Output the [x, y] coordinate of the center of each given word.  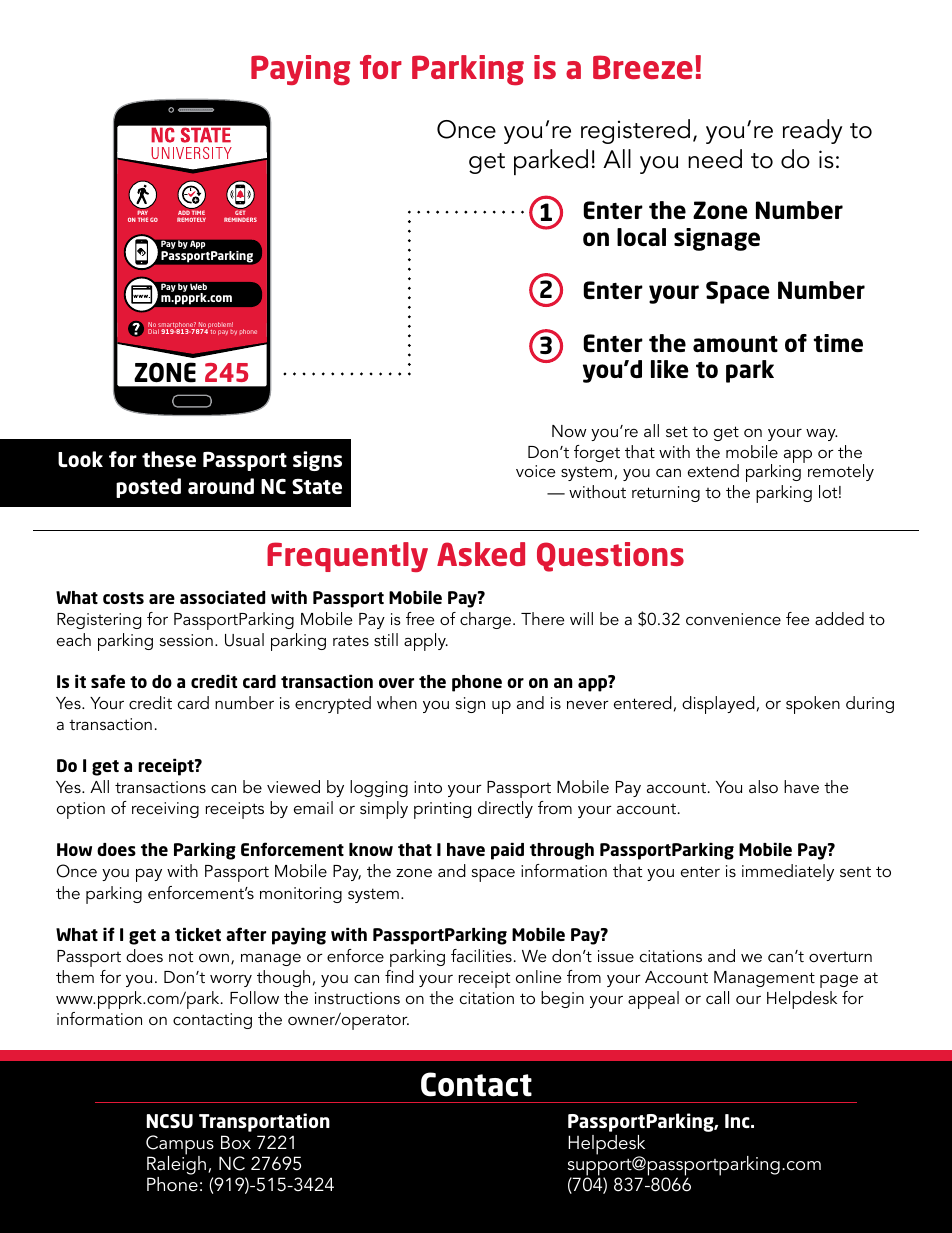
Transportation [264, 1122]
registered [635, 131]
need [715, 159]
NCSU [170, 1121]
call [717, 997]
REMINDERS [240, 219]
